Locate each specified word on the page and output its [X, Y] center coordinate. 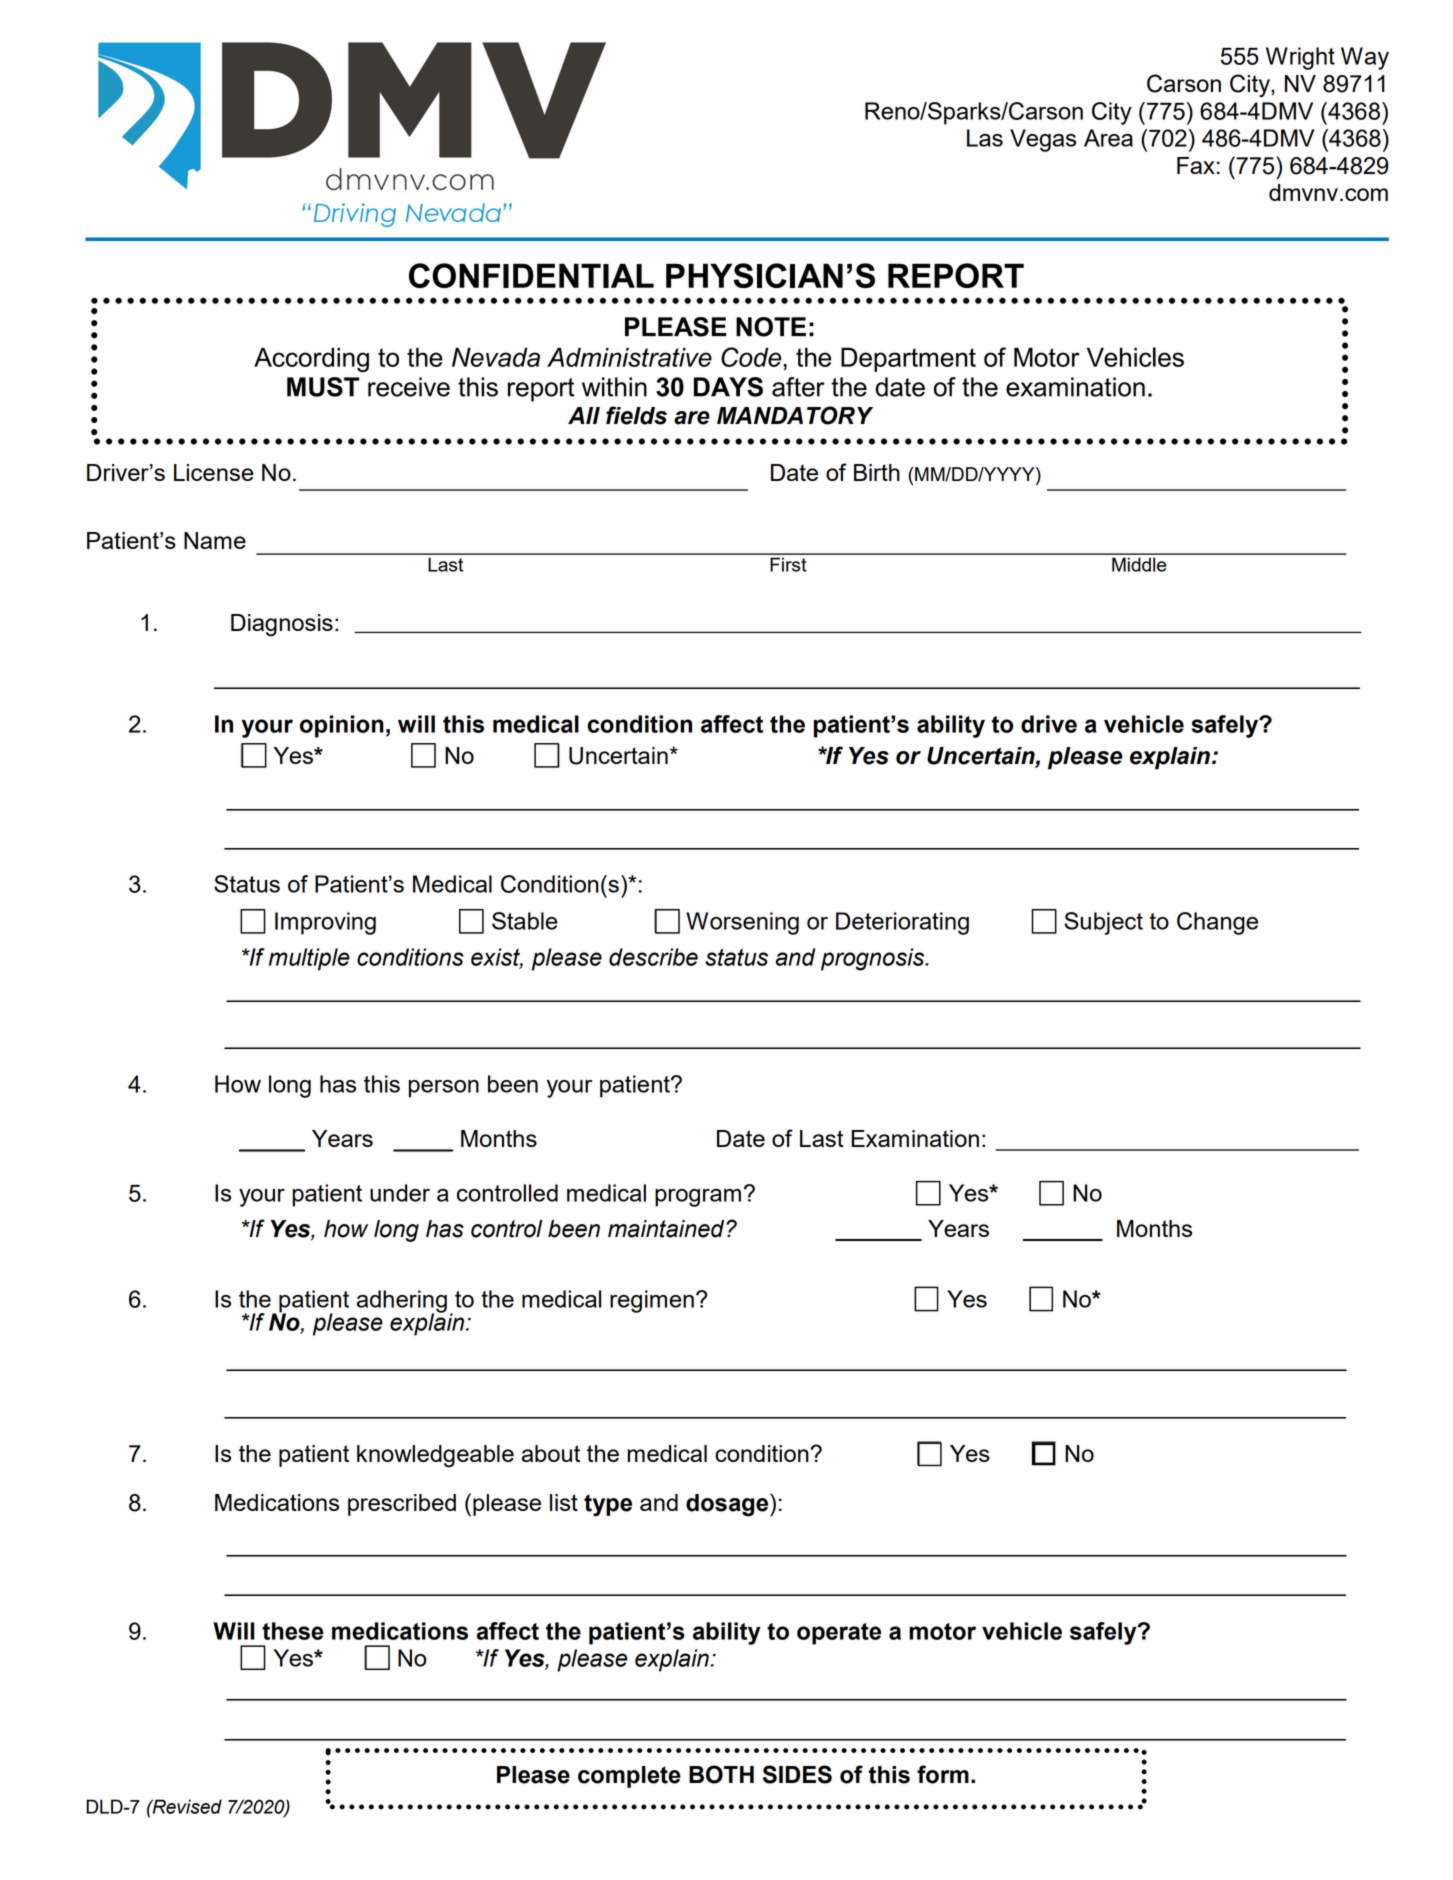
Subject [1103, 923]
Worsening [742, 923]
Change [1217, 923]
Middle [1139, 564]
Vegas [1043, 140]
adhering [402, 1302]
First [788, 564]
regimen [652, 1301]
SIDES [797, 1774]
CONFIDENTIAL [531, 275]
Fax [1196, 165]
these [293, 1631]
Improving [325, 923]
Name [215, 540]
